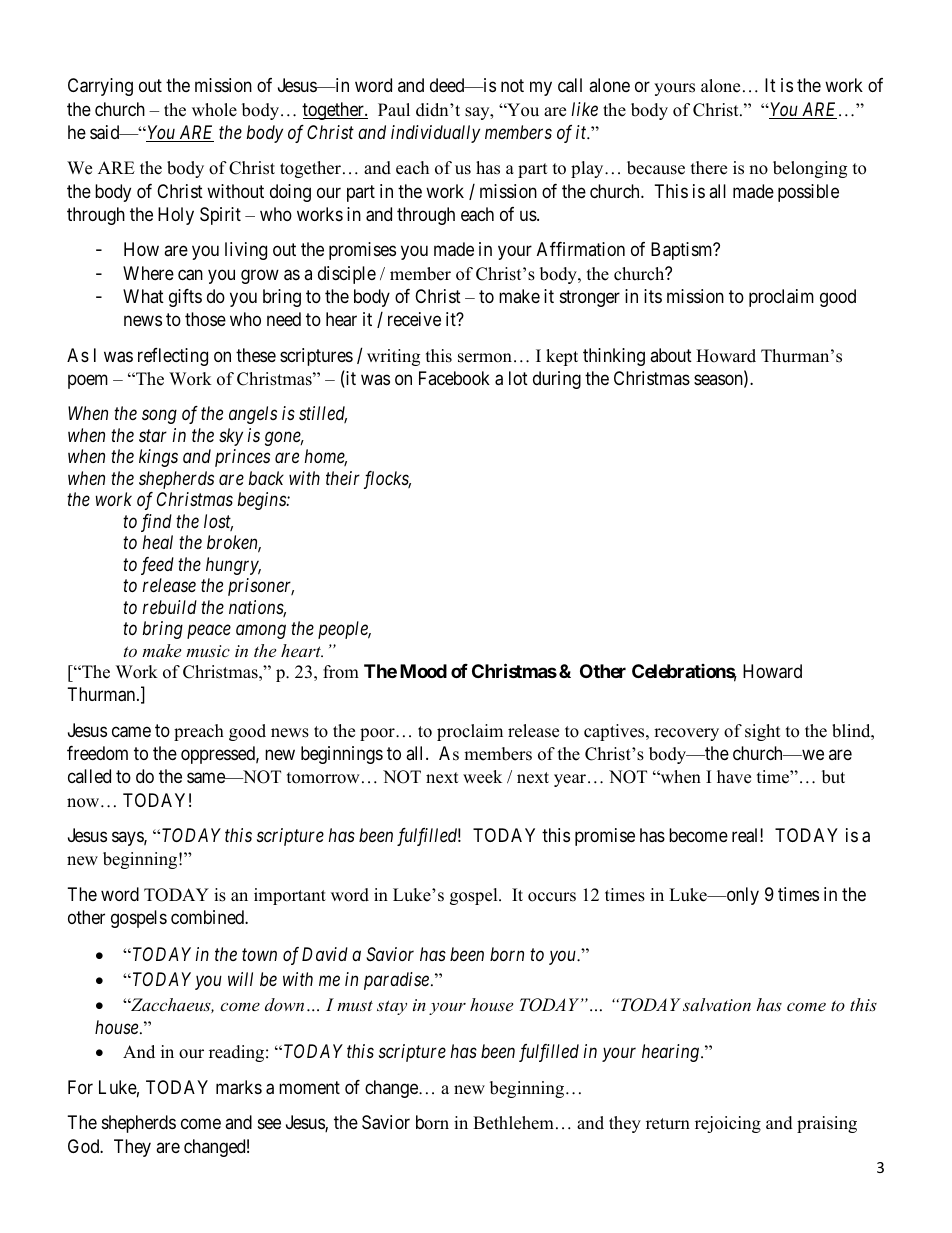 The width and height of the screenshot is (952, 1233). What do you see at coordinates (423, 671) in the screenshot?
I see `Mood` at bounding box center [423, 671].
